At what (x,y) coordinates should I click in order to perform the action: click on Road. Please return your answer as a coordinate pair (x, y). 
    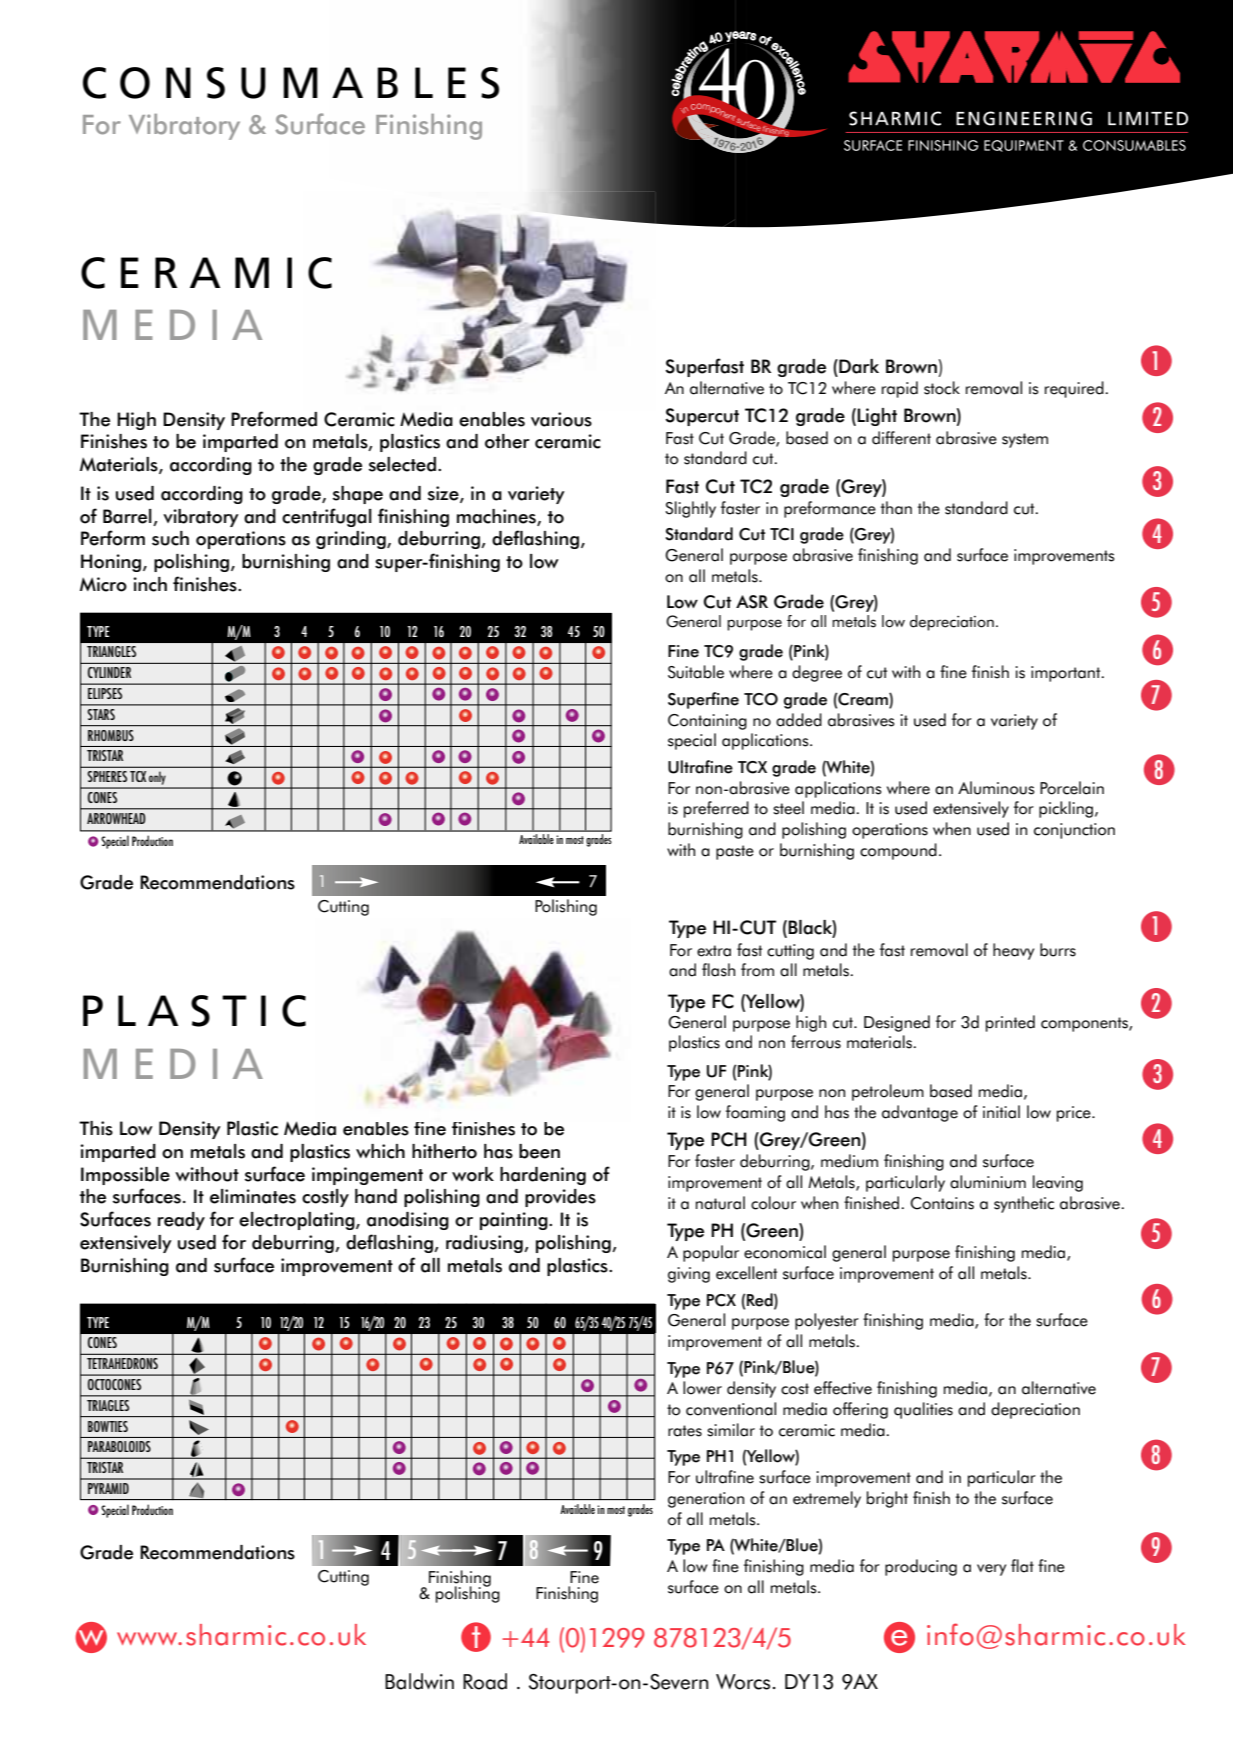
    Looking at the image, I should click on (485, 1681).
